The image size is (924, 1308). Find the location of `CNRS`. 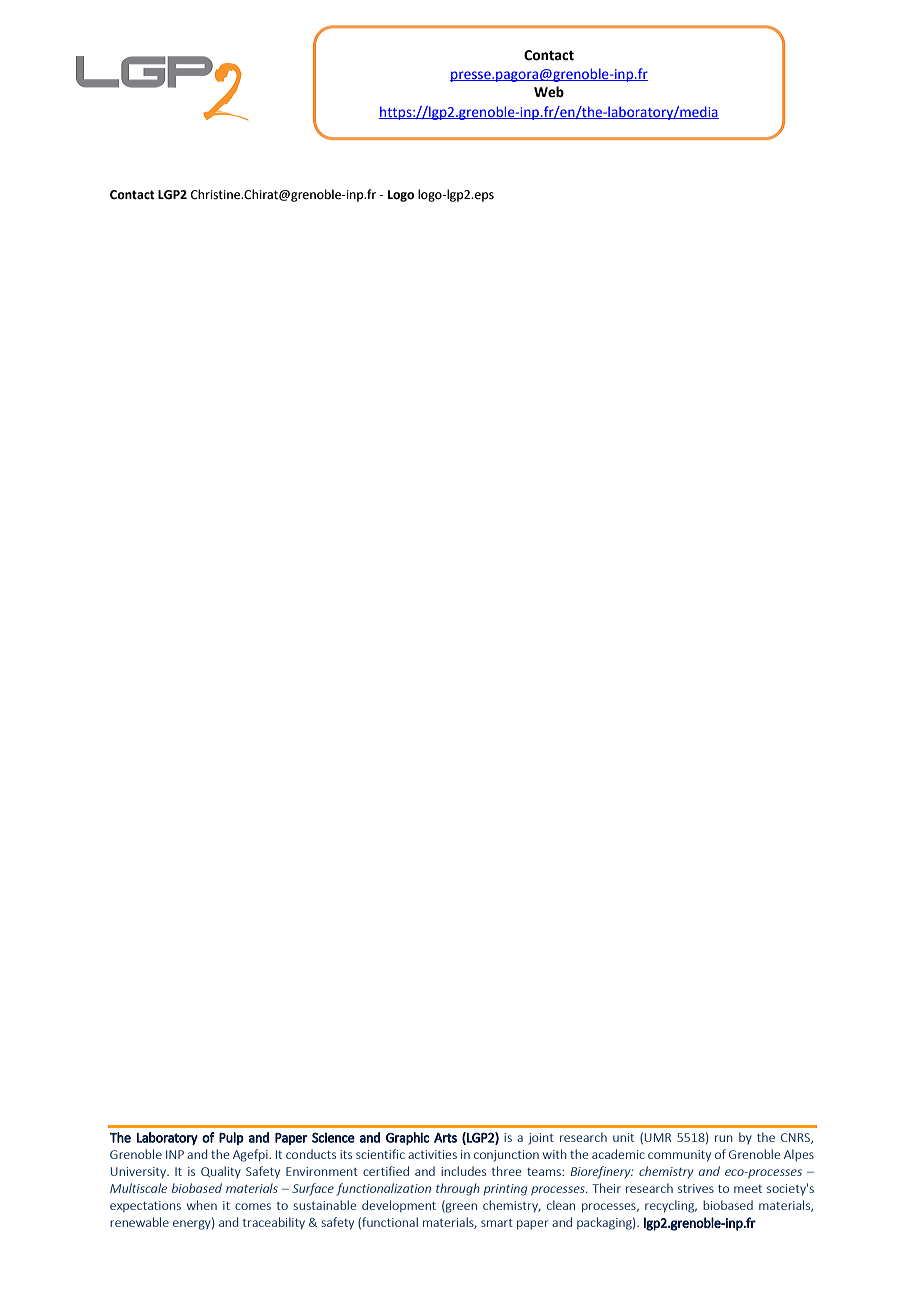

CNRS is located at coordinates (797, 1138).
